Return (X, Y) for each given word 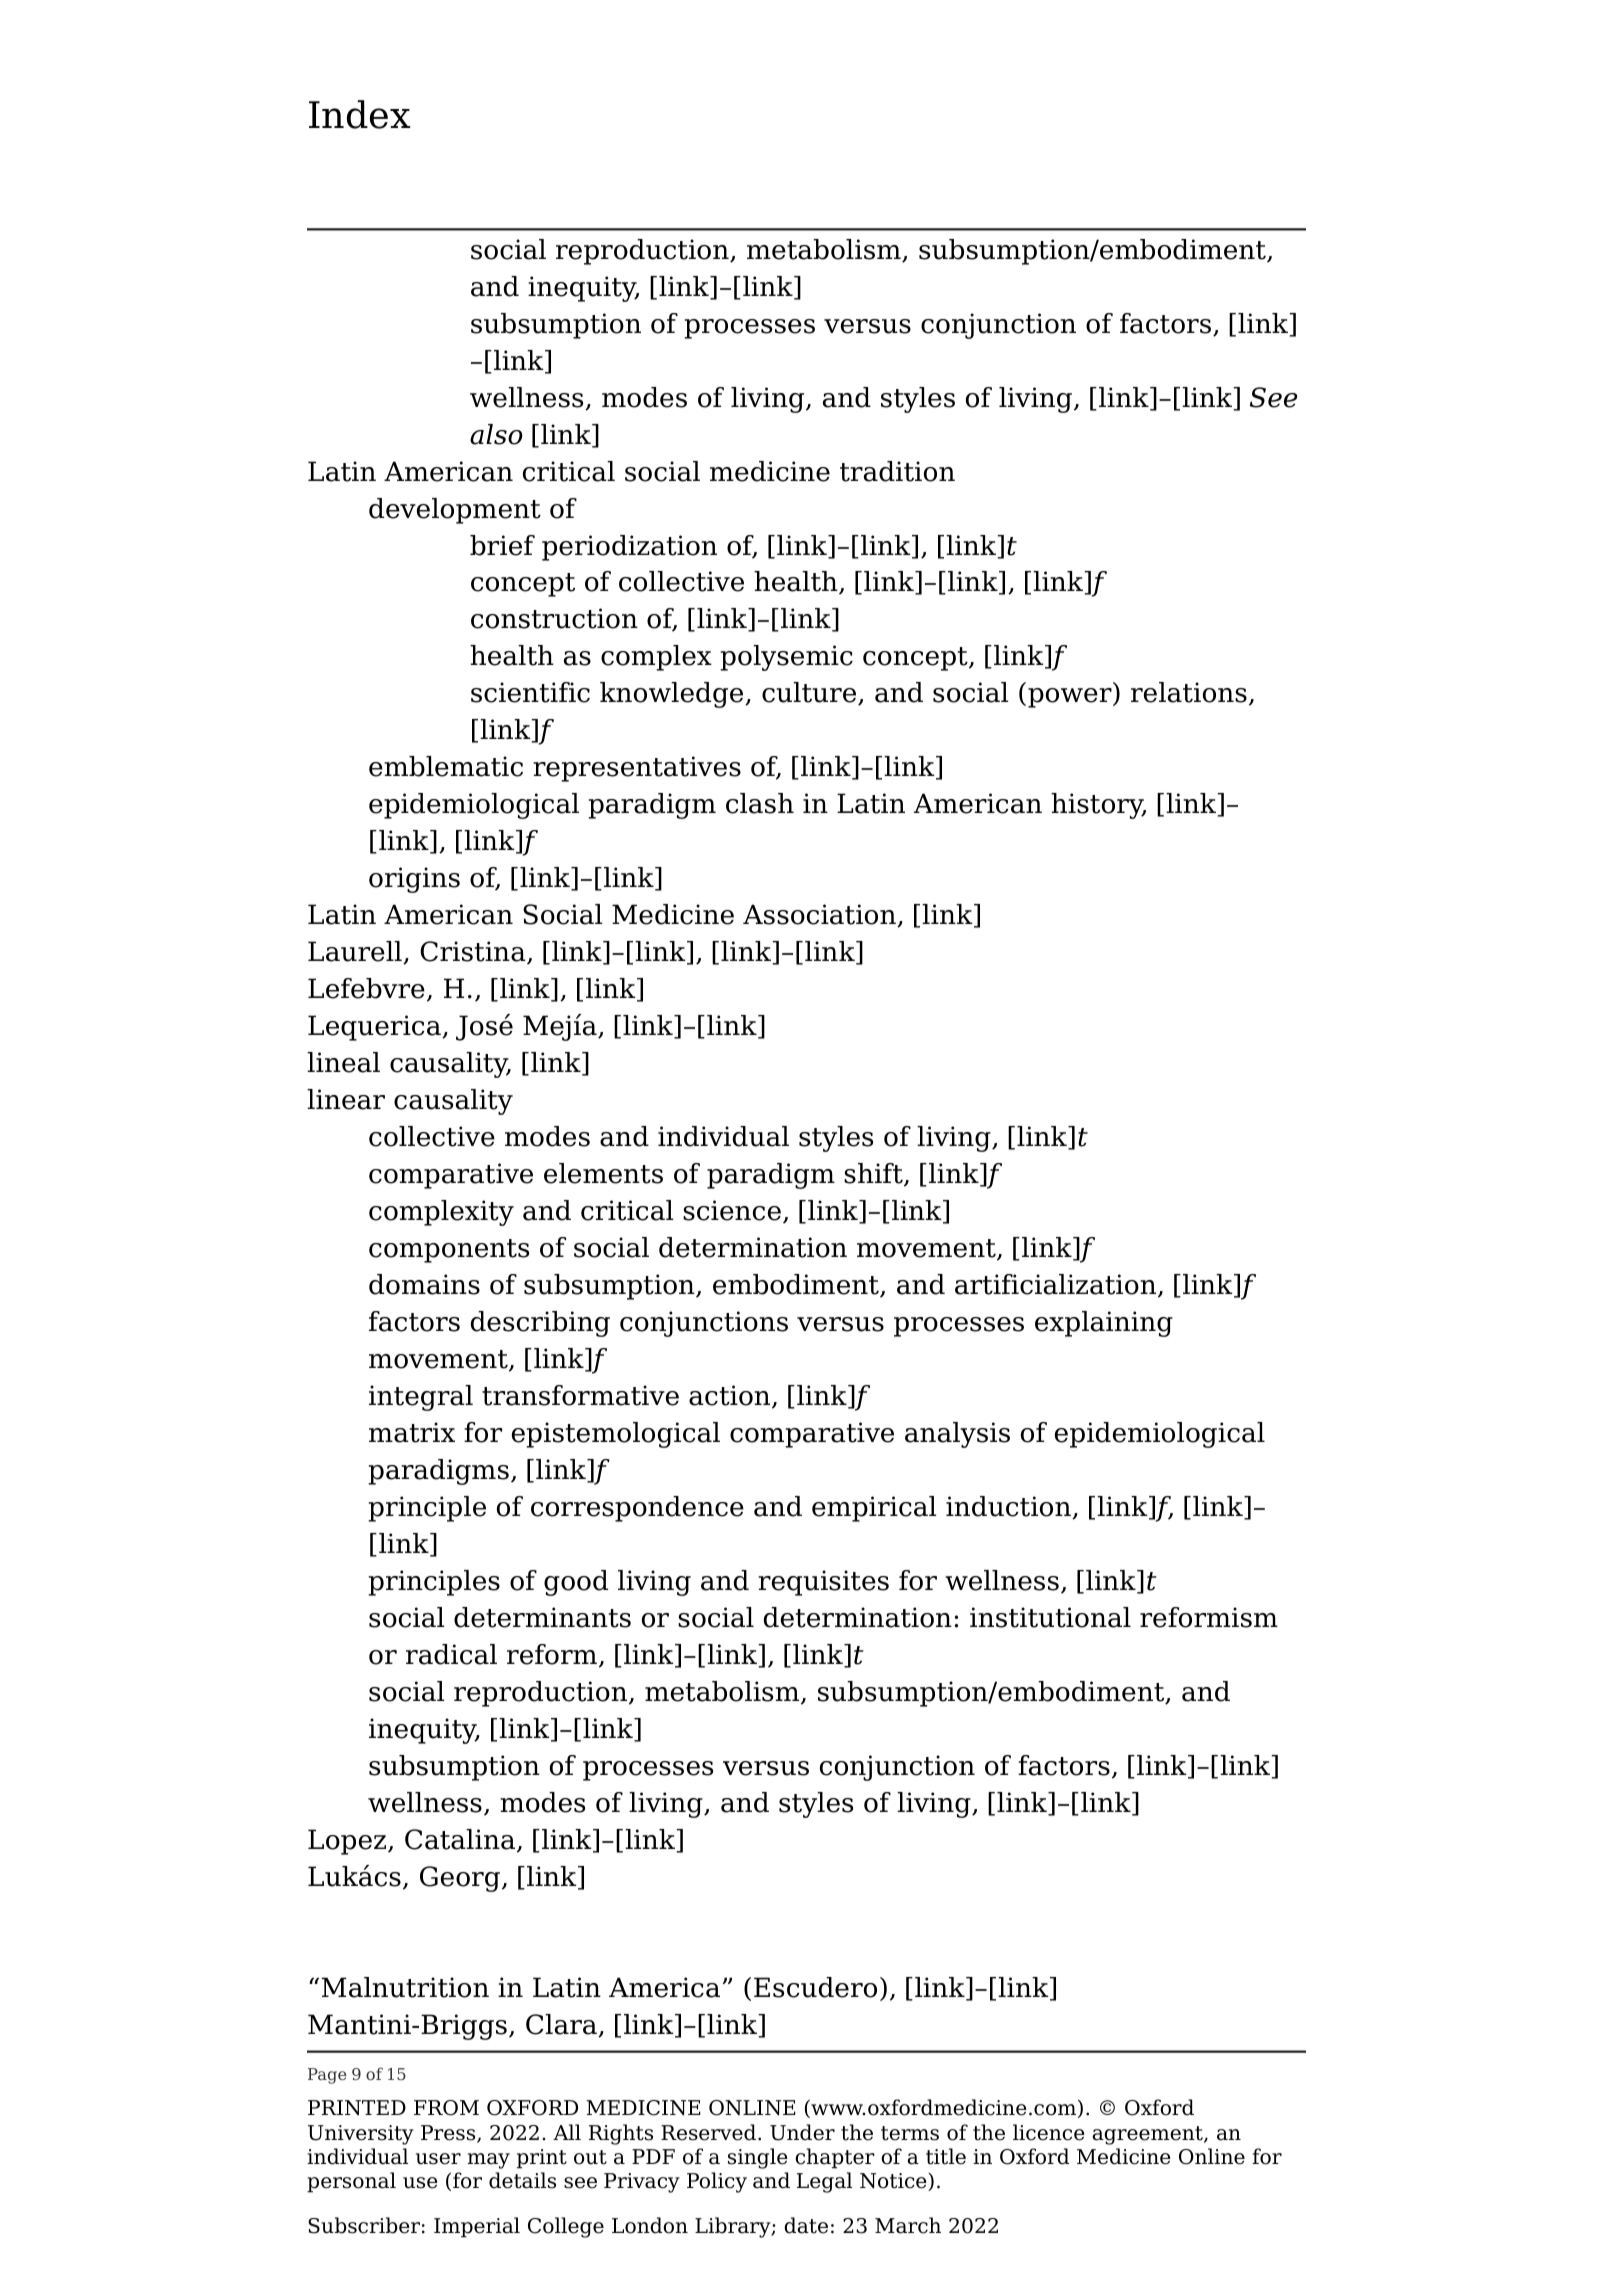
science (732, 1210)
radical (451, 1654)
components (449, 1251)
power (1071, 698)
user (438, 2159)
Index (359, 114)
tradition (897, 471)
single (758, 2158)
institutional (1050, 1617)
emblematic (446, 766)
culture (810, 693)
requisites (823, 1583)
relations (1189, 692)
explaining (1104, 1324)
